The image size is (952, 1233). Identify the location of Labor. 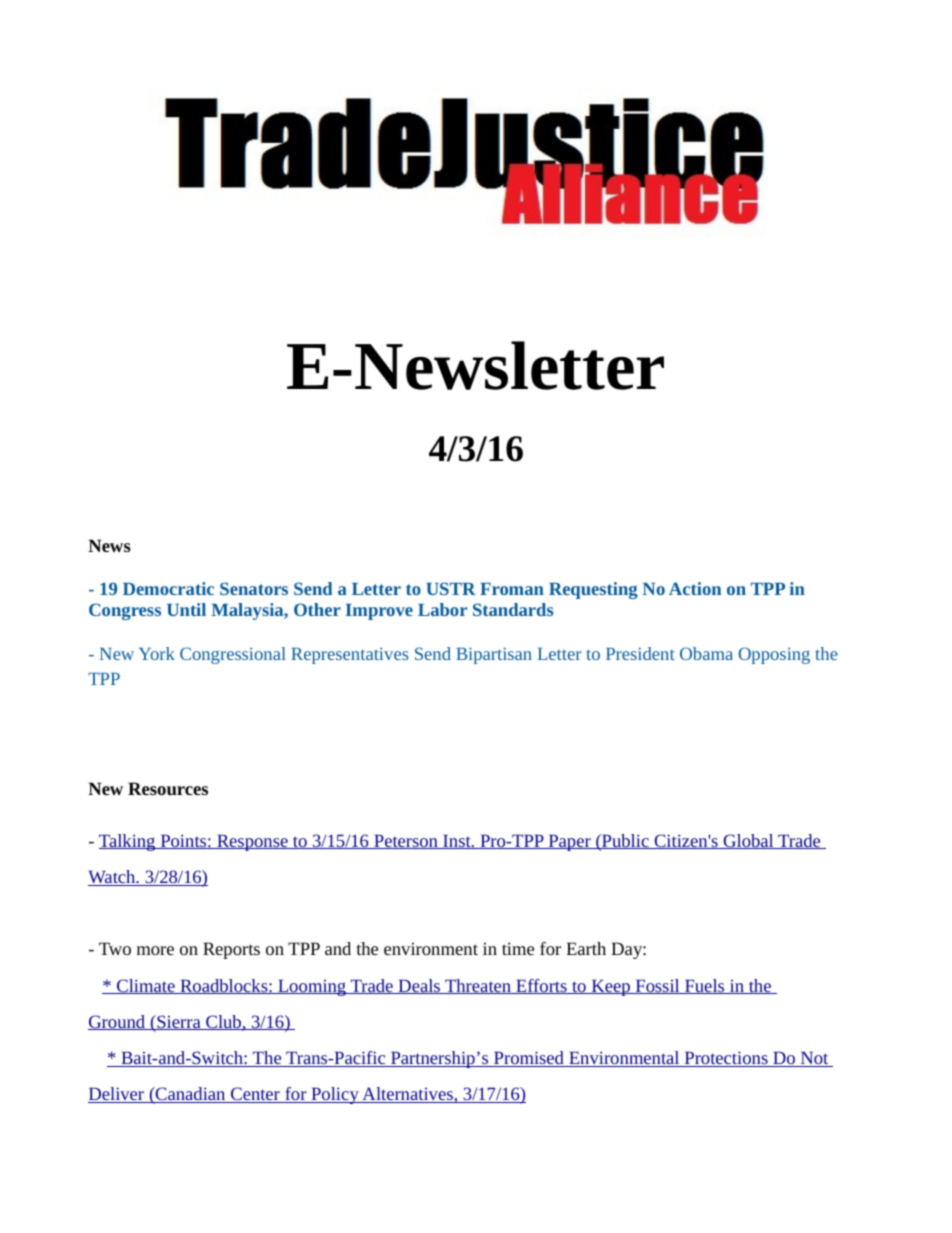
(442, 609).
